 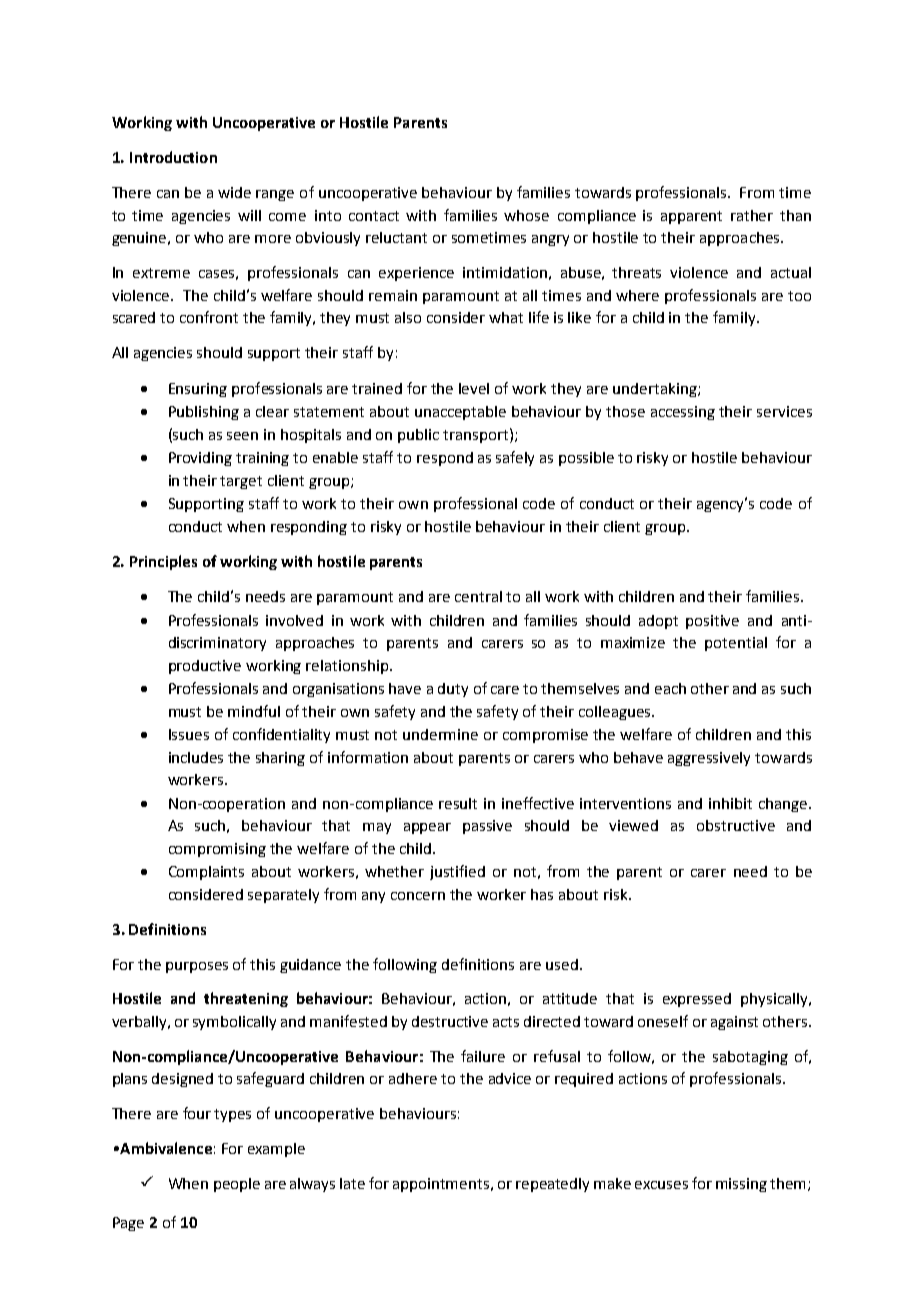 I want to click on wide, so click(x=234, y=192).
